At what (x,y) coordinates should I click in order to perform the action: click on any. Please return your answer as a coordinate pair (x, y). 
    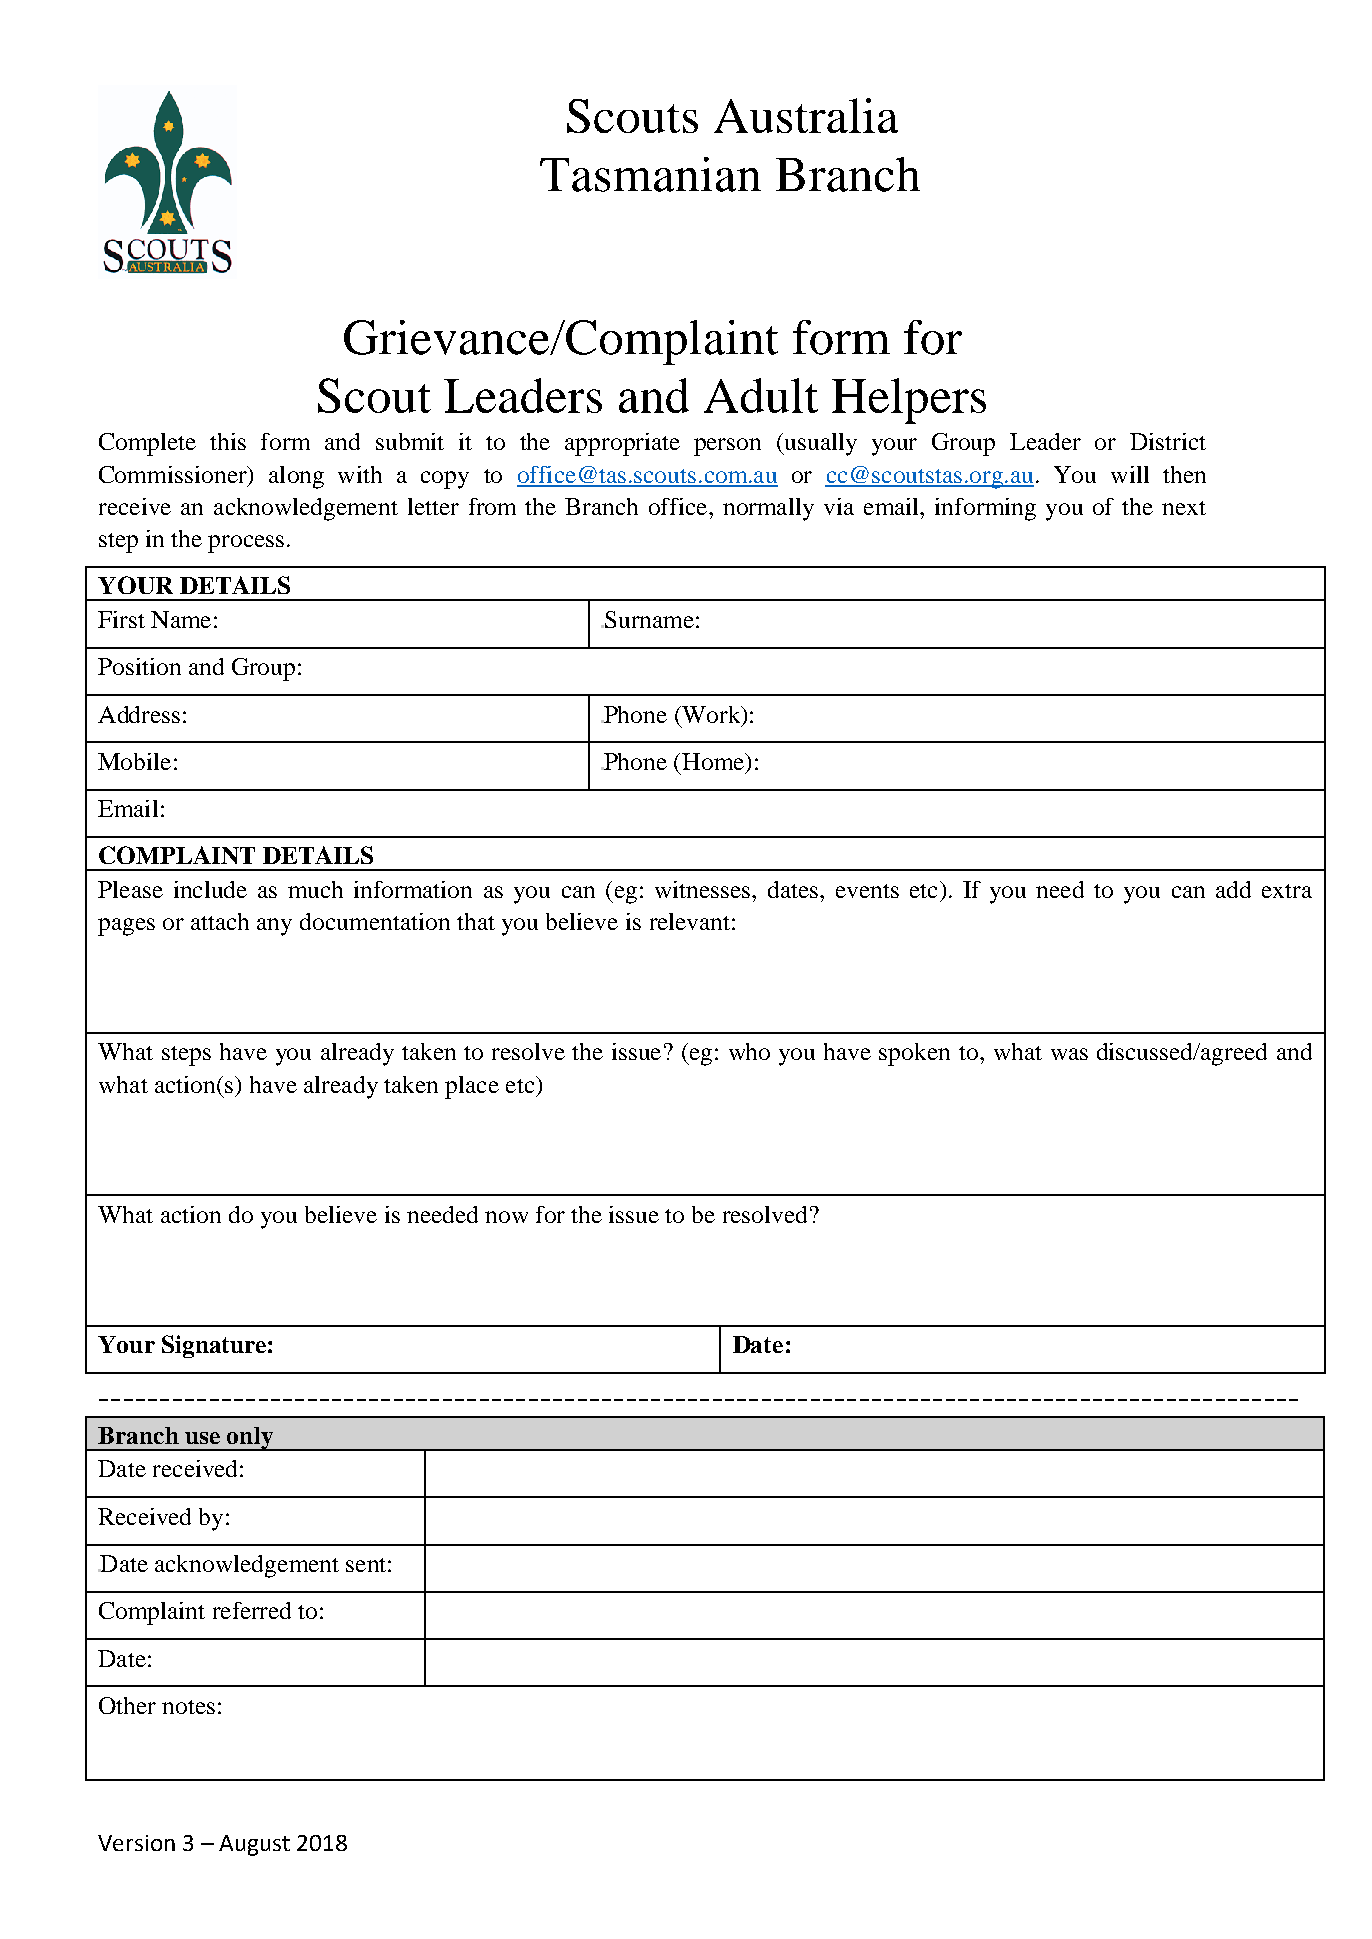
    Looking at the image, I should click on (274, 927).
